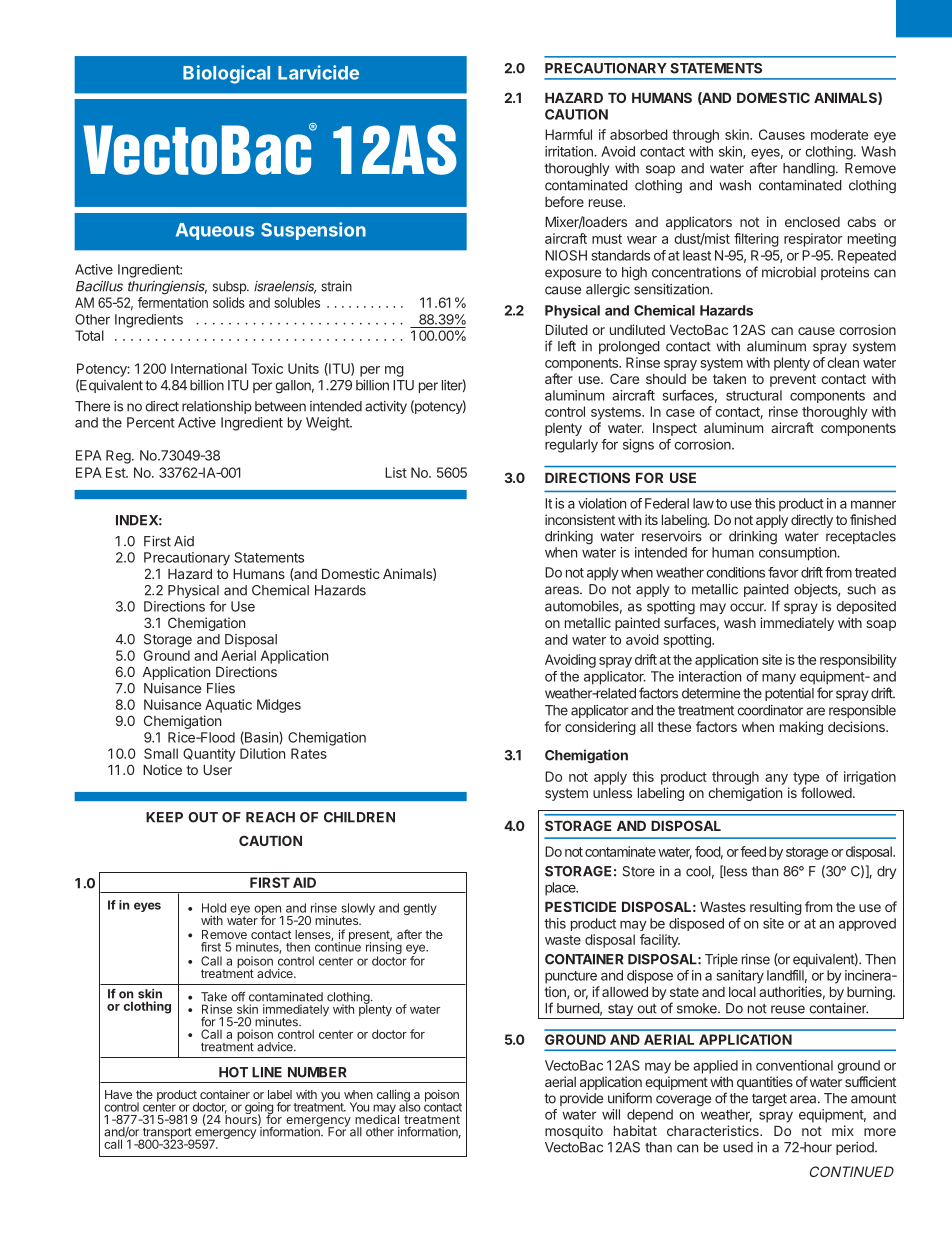 The image size is (952, 1233). I want to click on KEEP, so click(164, 817).
